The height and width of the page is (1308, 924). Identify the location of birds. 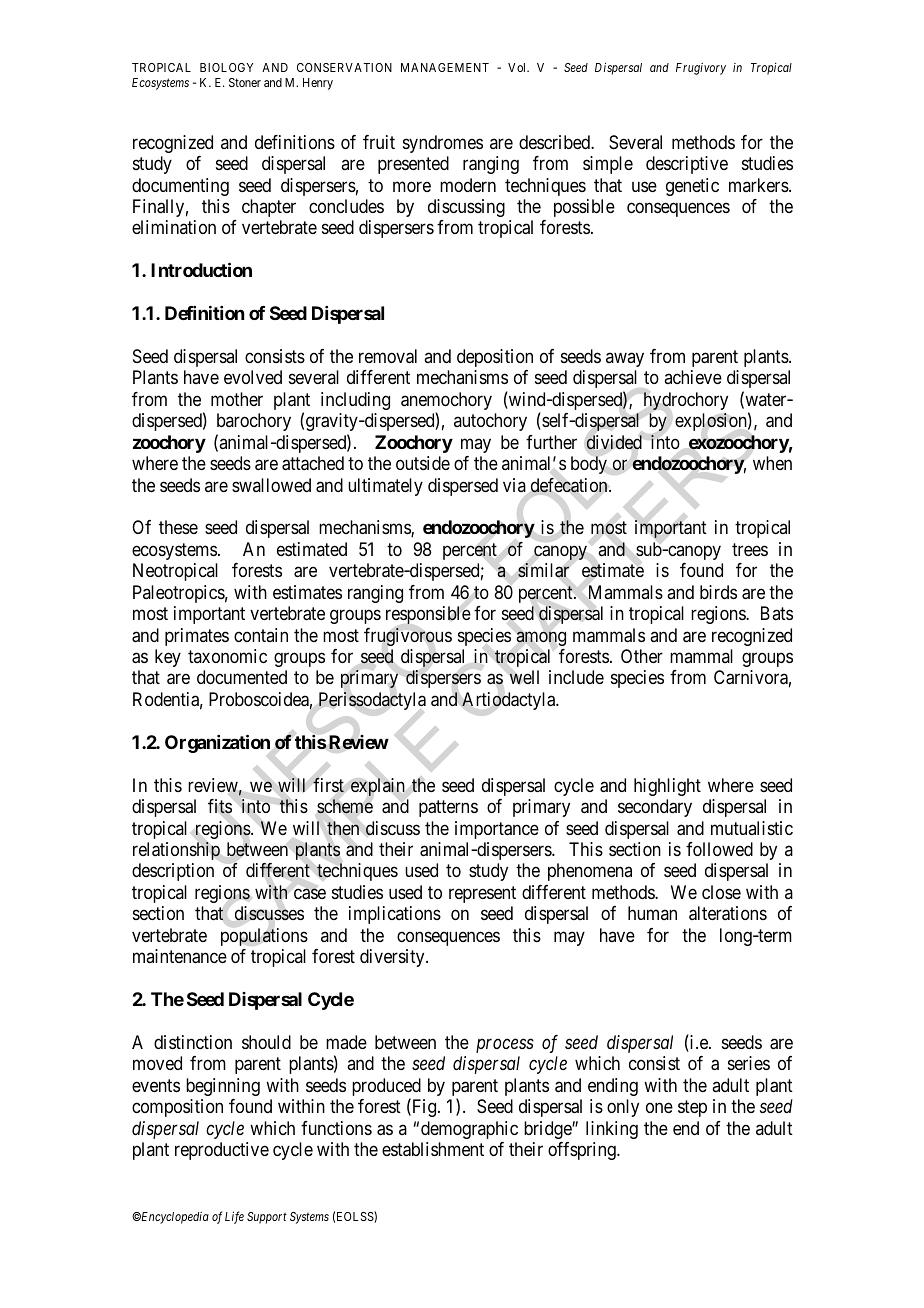
(718, 592).
